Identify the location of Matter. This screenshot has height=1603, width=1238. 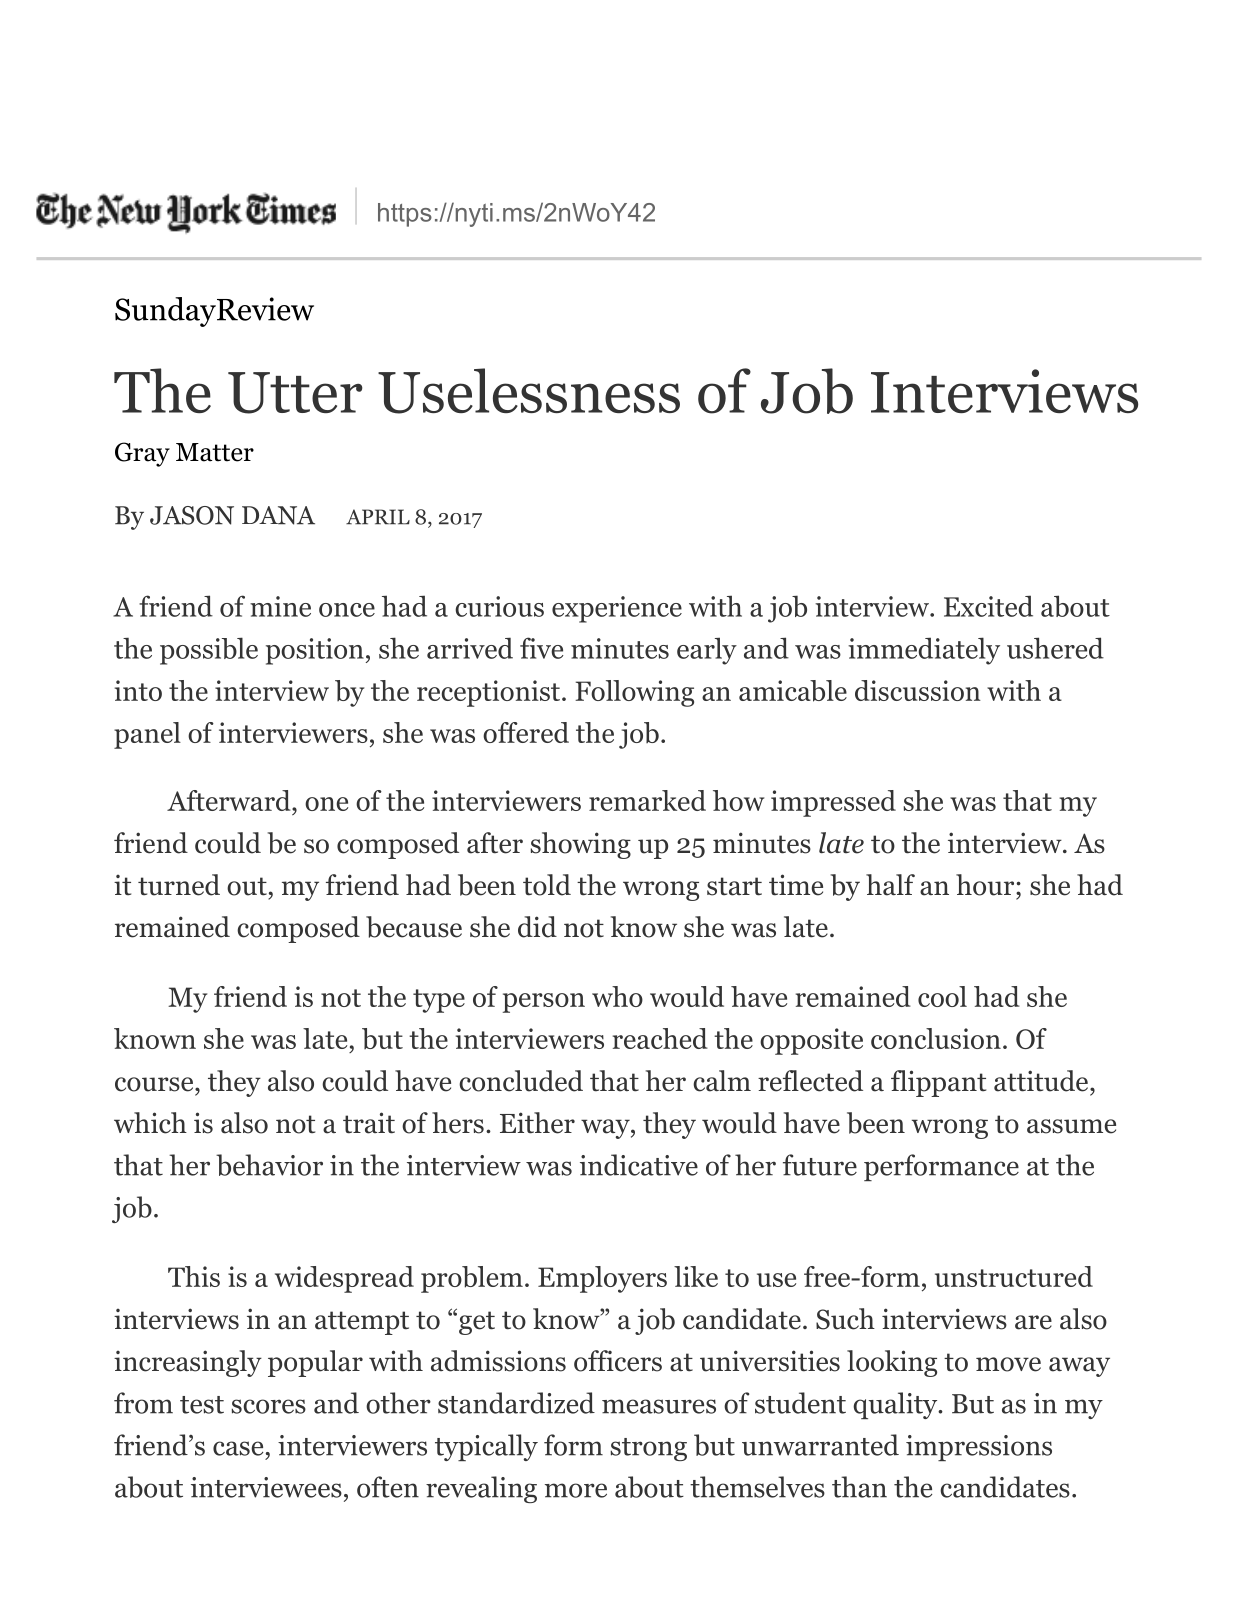
(215, 452).
